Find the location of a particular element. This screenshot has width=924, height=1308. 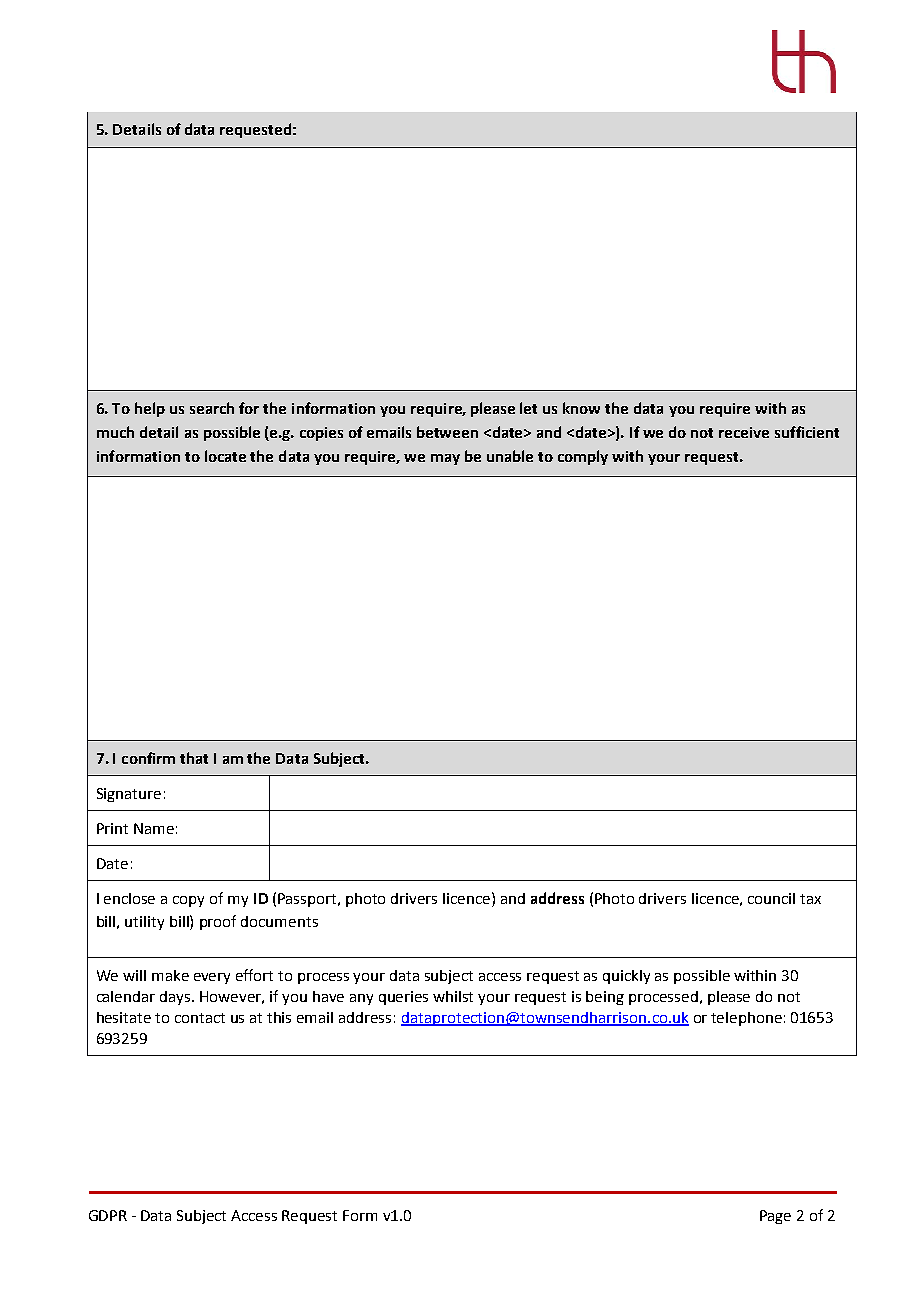

GDPR is located at coordinates (108, 1215).
